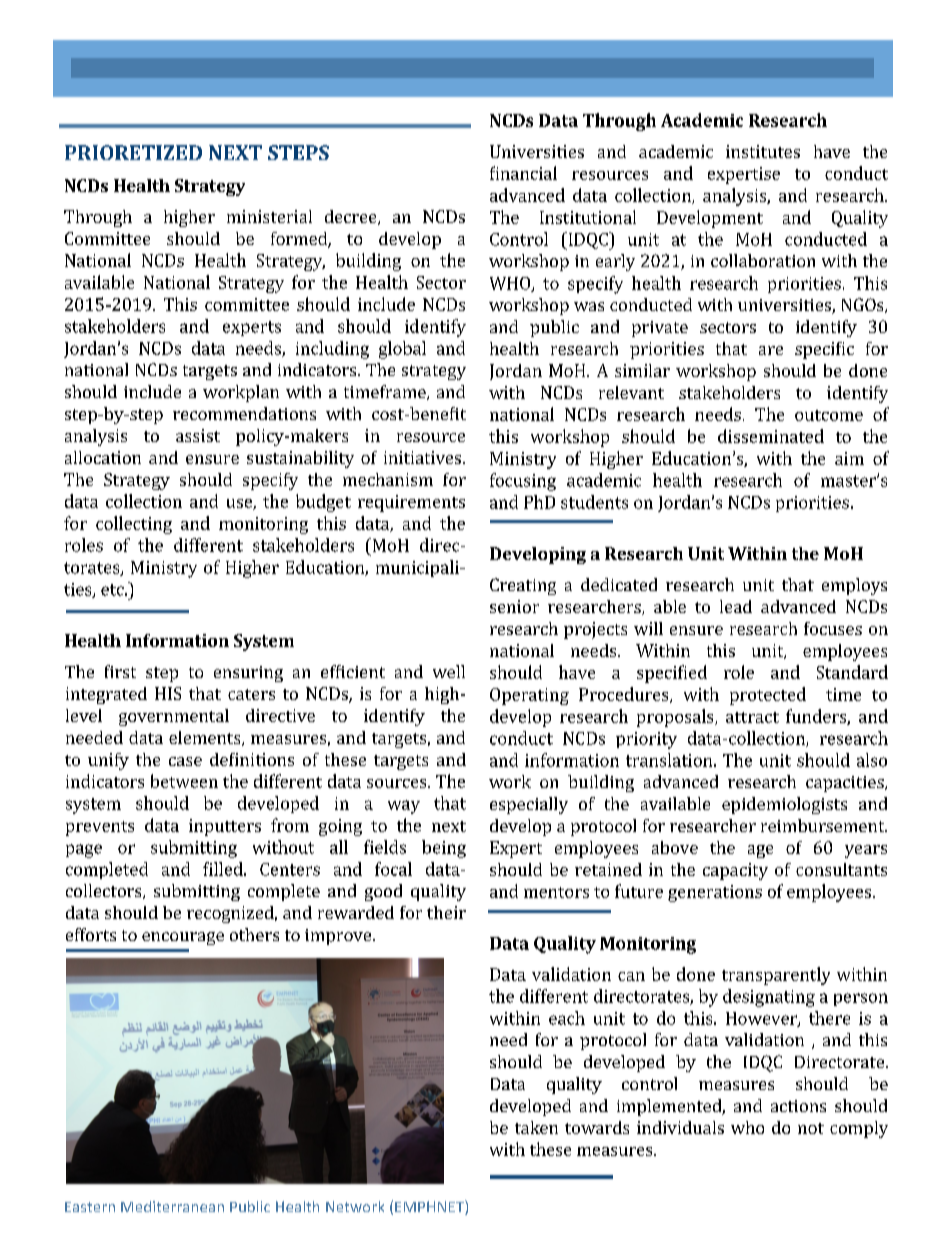  What do you see at coordinates (120, 671) in the document?
I see `first` at bounding box center [120, 671].
